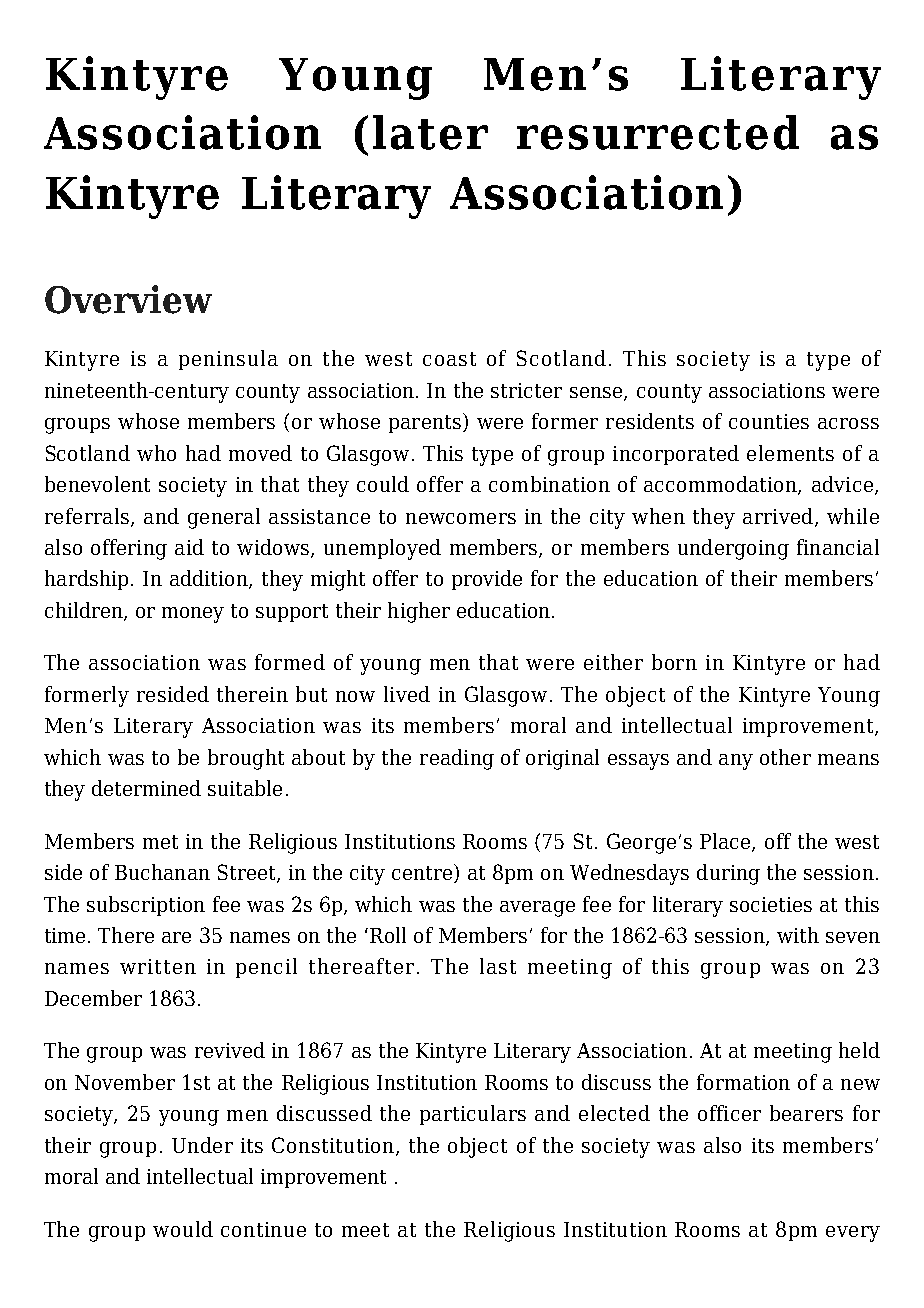 The height and width of the document is (1308, 924). What do you see at coordinates (473, 1115) in the document?
I see `particulars` at bounding box center [473, 1115].
